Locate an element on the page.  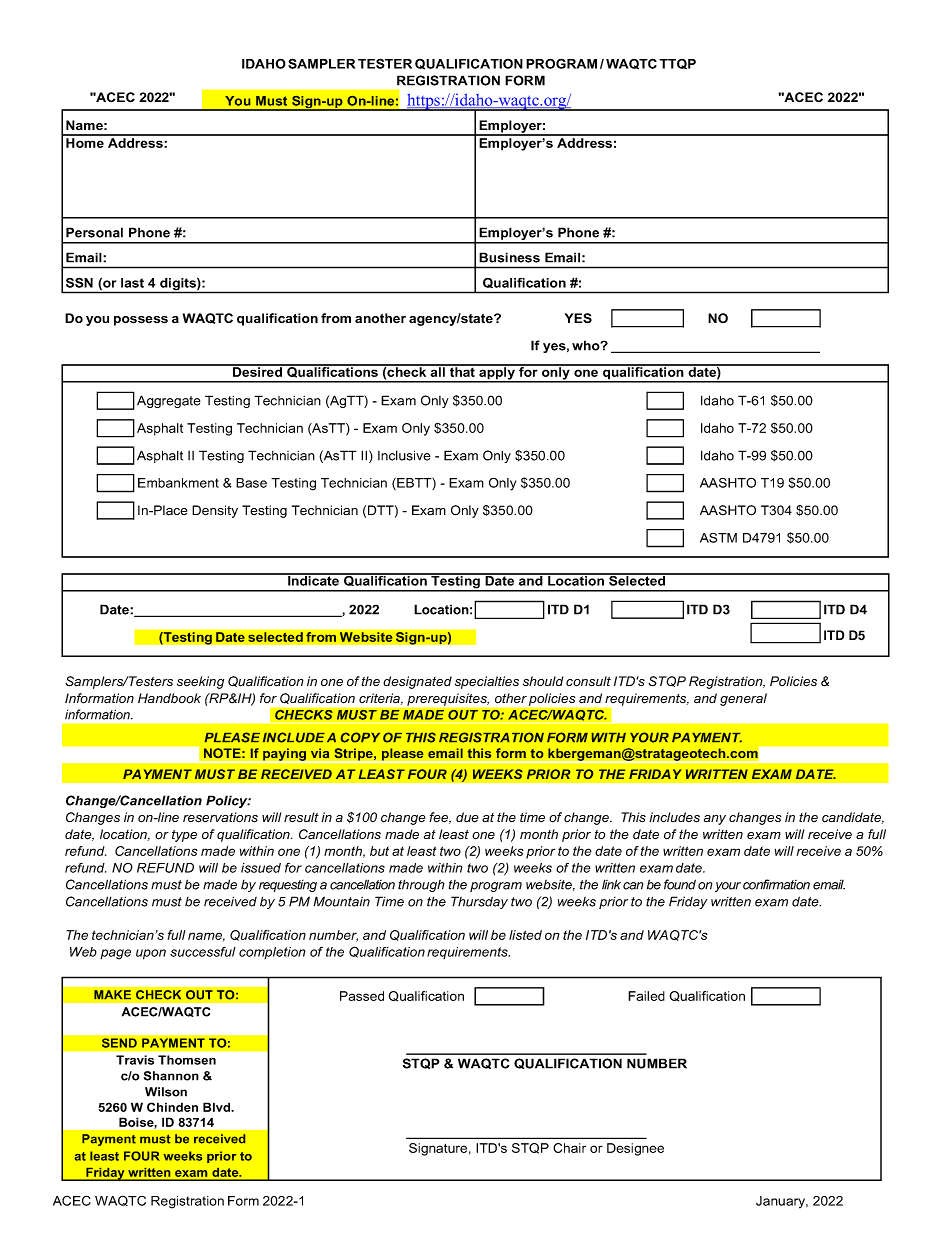
fee is located at coordinates (440, 818).
